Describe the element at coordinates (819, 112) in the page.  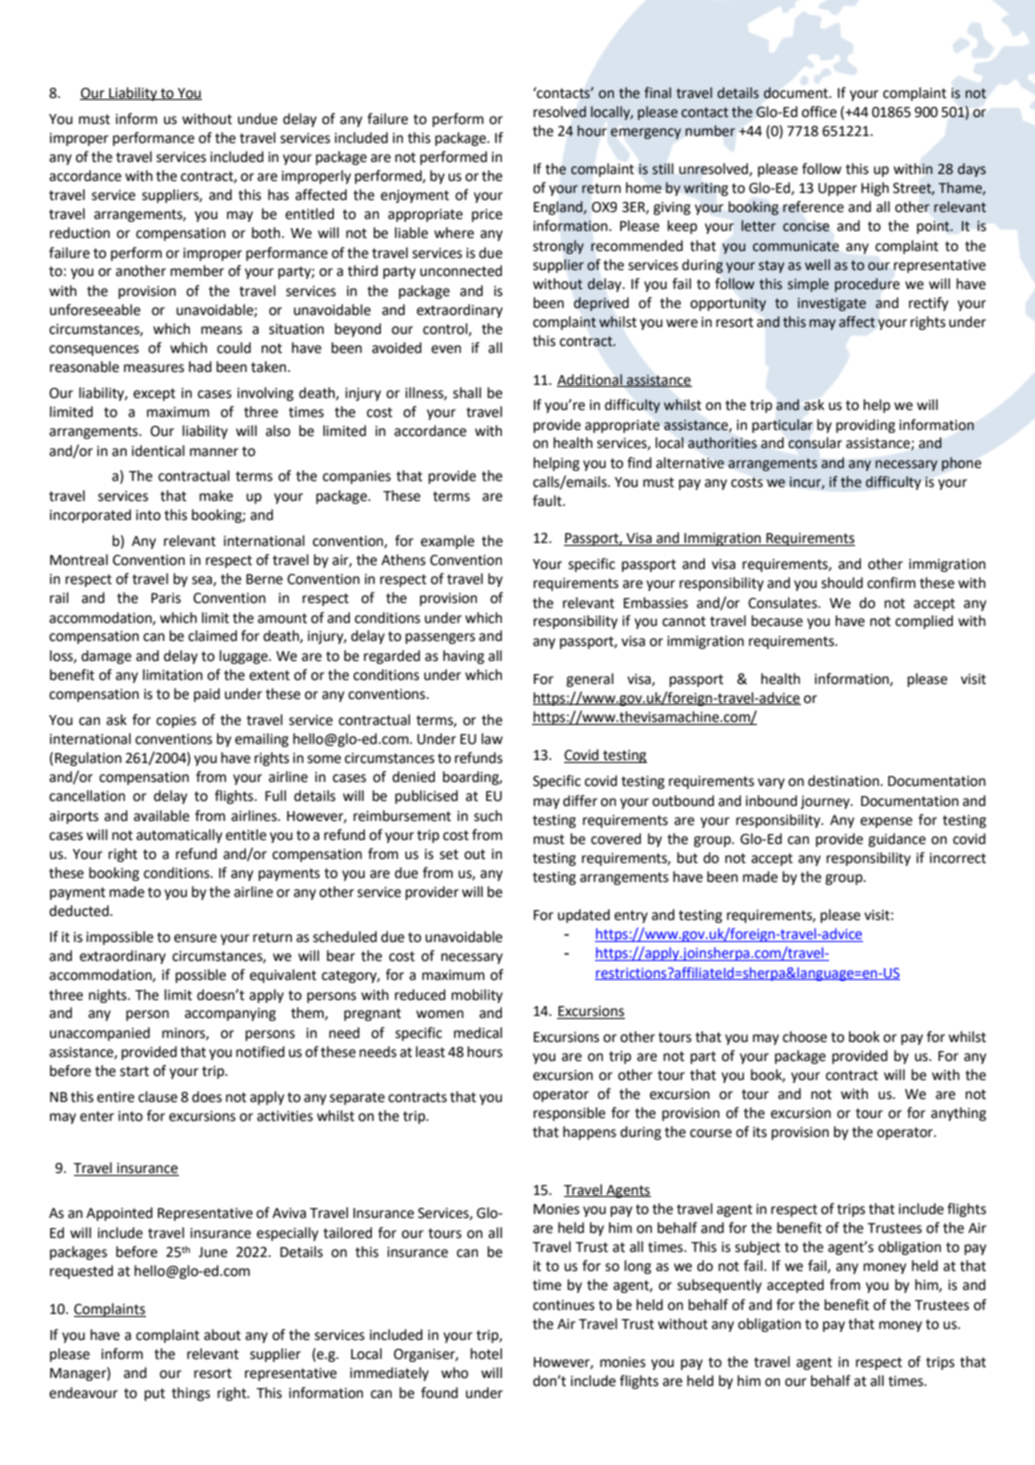
I see `office` at that location.
